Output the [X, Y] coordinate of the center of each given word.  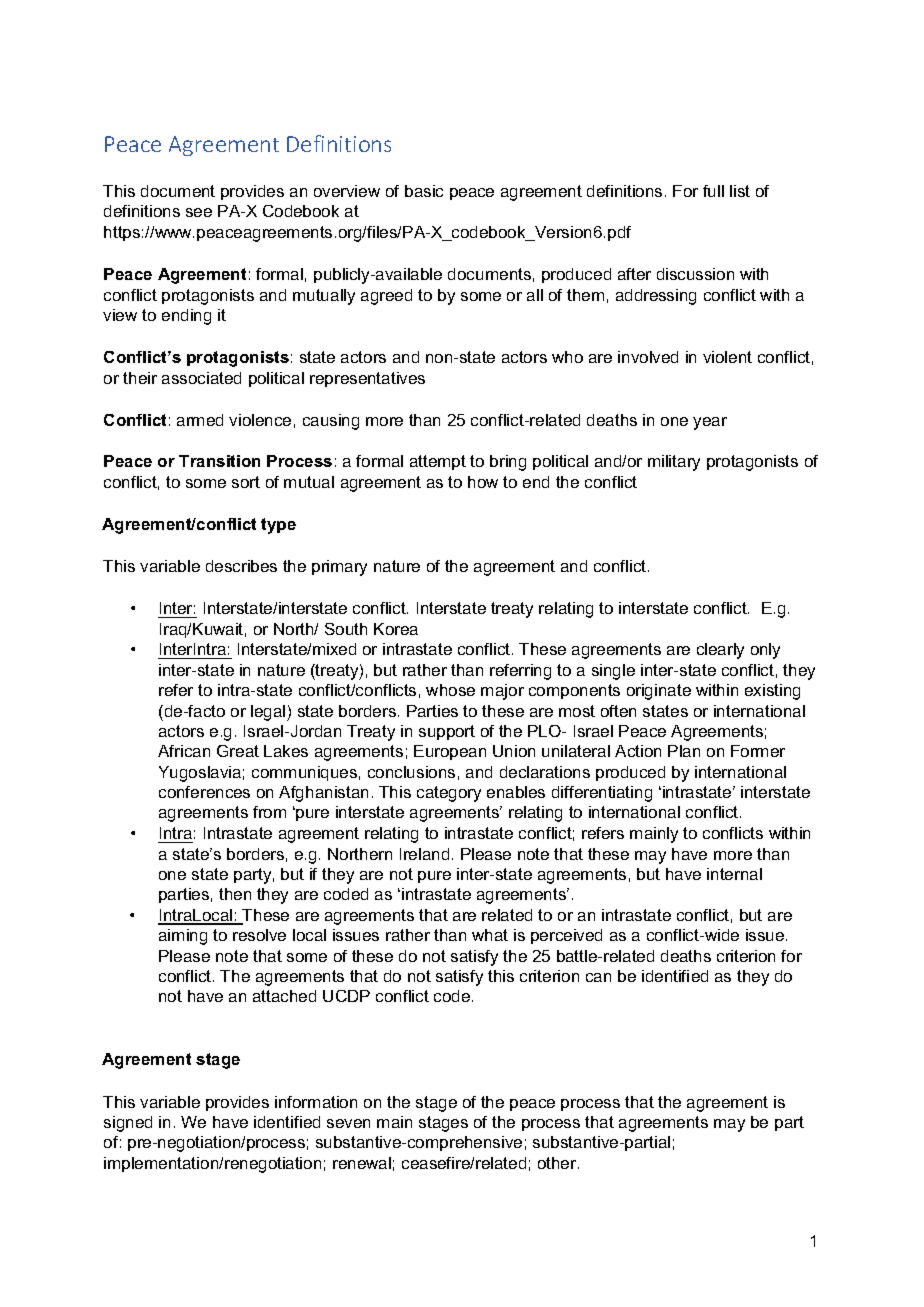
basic [424, 191]
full [713, 191]
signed [128, 1124]
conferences [204, 792]
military [674, 463]
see [199, 212]
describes [241, 566]
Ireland [424, 854]
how [483, 482]
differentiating [602, 794]
